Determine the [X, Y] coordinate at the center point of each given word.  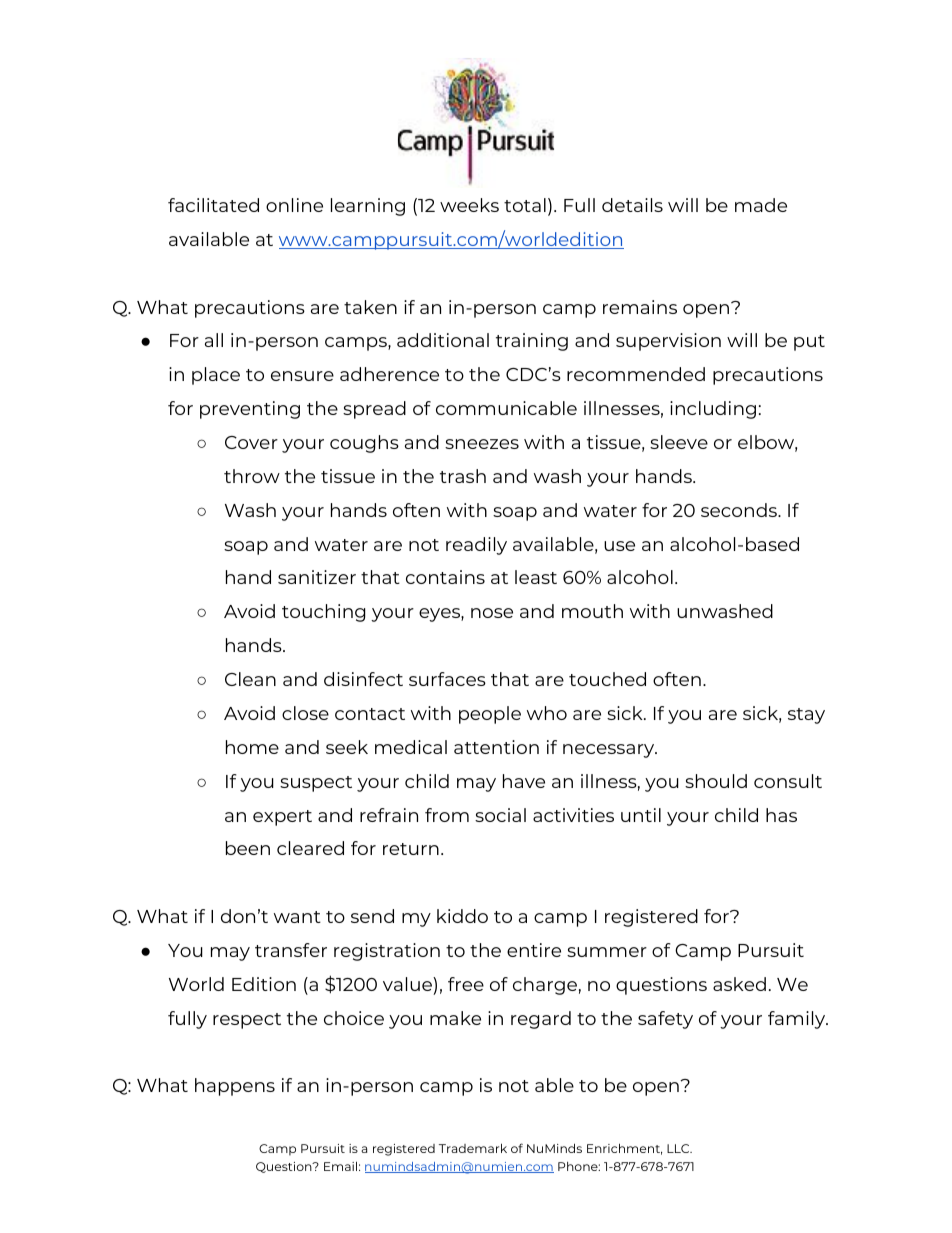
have [524, 781]
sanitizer [317, 577]
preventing [250, 410]
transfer [291, 950]
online [294, 205]
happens [235, 1087]
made [761, 205]
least [536, 577]
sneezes [482, 444]
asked [739, 984]
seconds [740, 510]
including [713, 410]
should [716, 781]
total [525, 205]
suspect [316, 784]
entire [534, 950]
